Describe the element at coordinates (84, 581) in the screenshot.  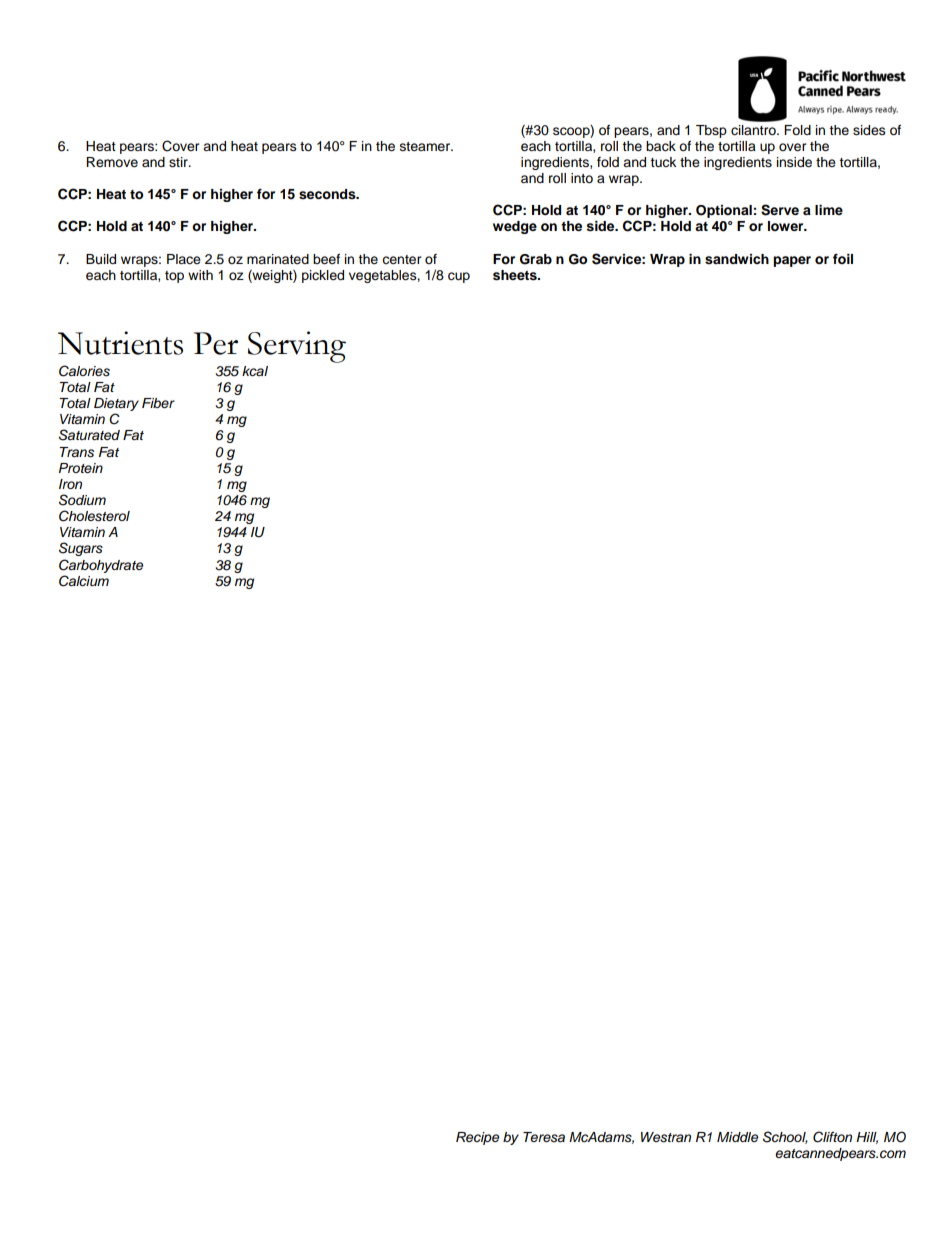
I see `Calcium` at that location.
